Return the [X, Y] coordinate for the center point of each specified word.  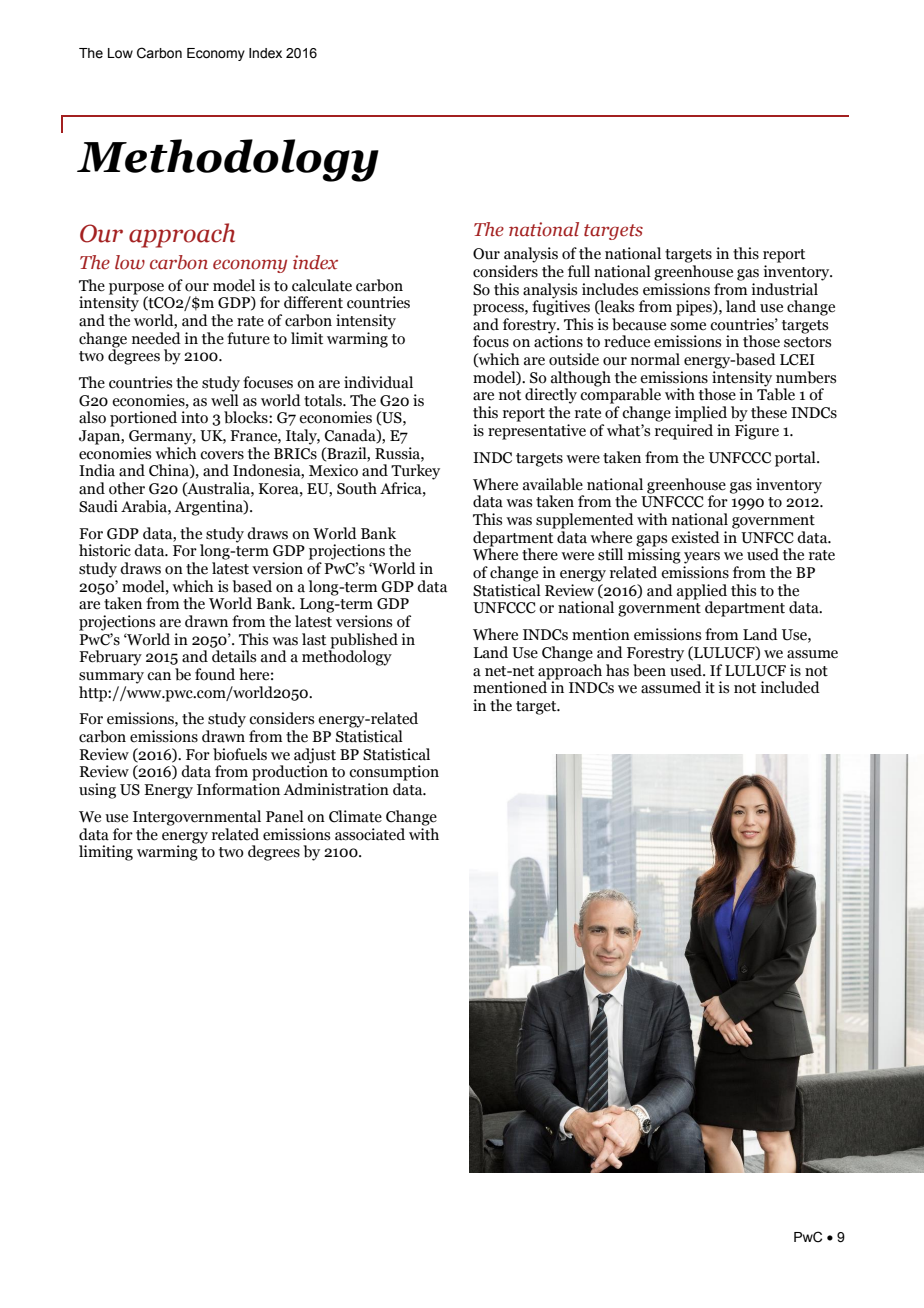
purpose [136, 289]
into [194, 417]
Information [238, 789]
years [702, 558]
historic [105, 550]
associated [370, 834]
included [790, 687]
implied [701, 414]
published [363, 642]
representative [537, 432]
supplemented [585, 521]
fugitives [561, 307]
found [215, 674]
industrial [784, 289]
